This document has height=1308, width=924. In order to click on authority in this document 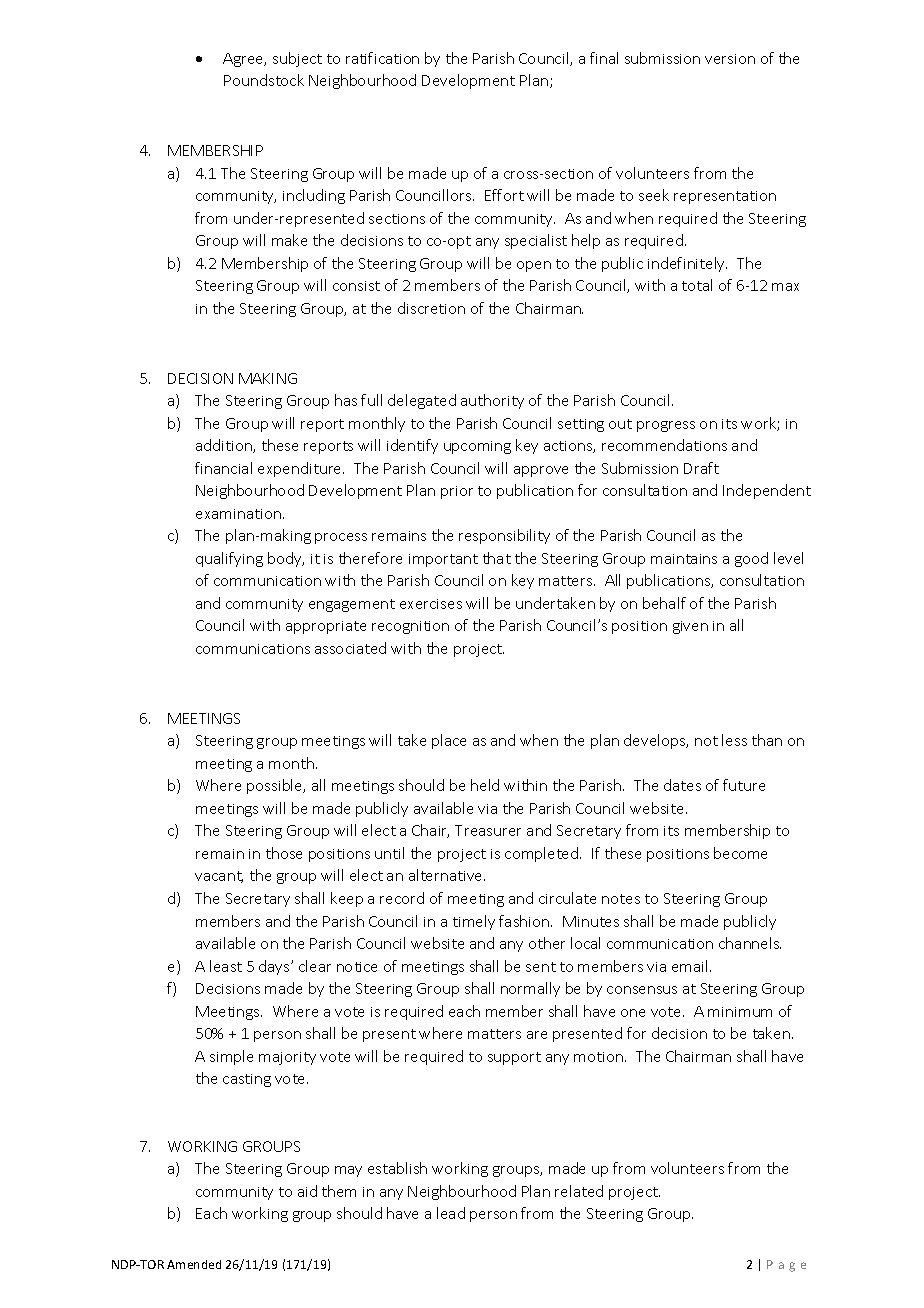, I will do `click(492, 401)`.
